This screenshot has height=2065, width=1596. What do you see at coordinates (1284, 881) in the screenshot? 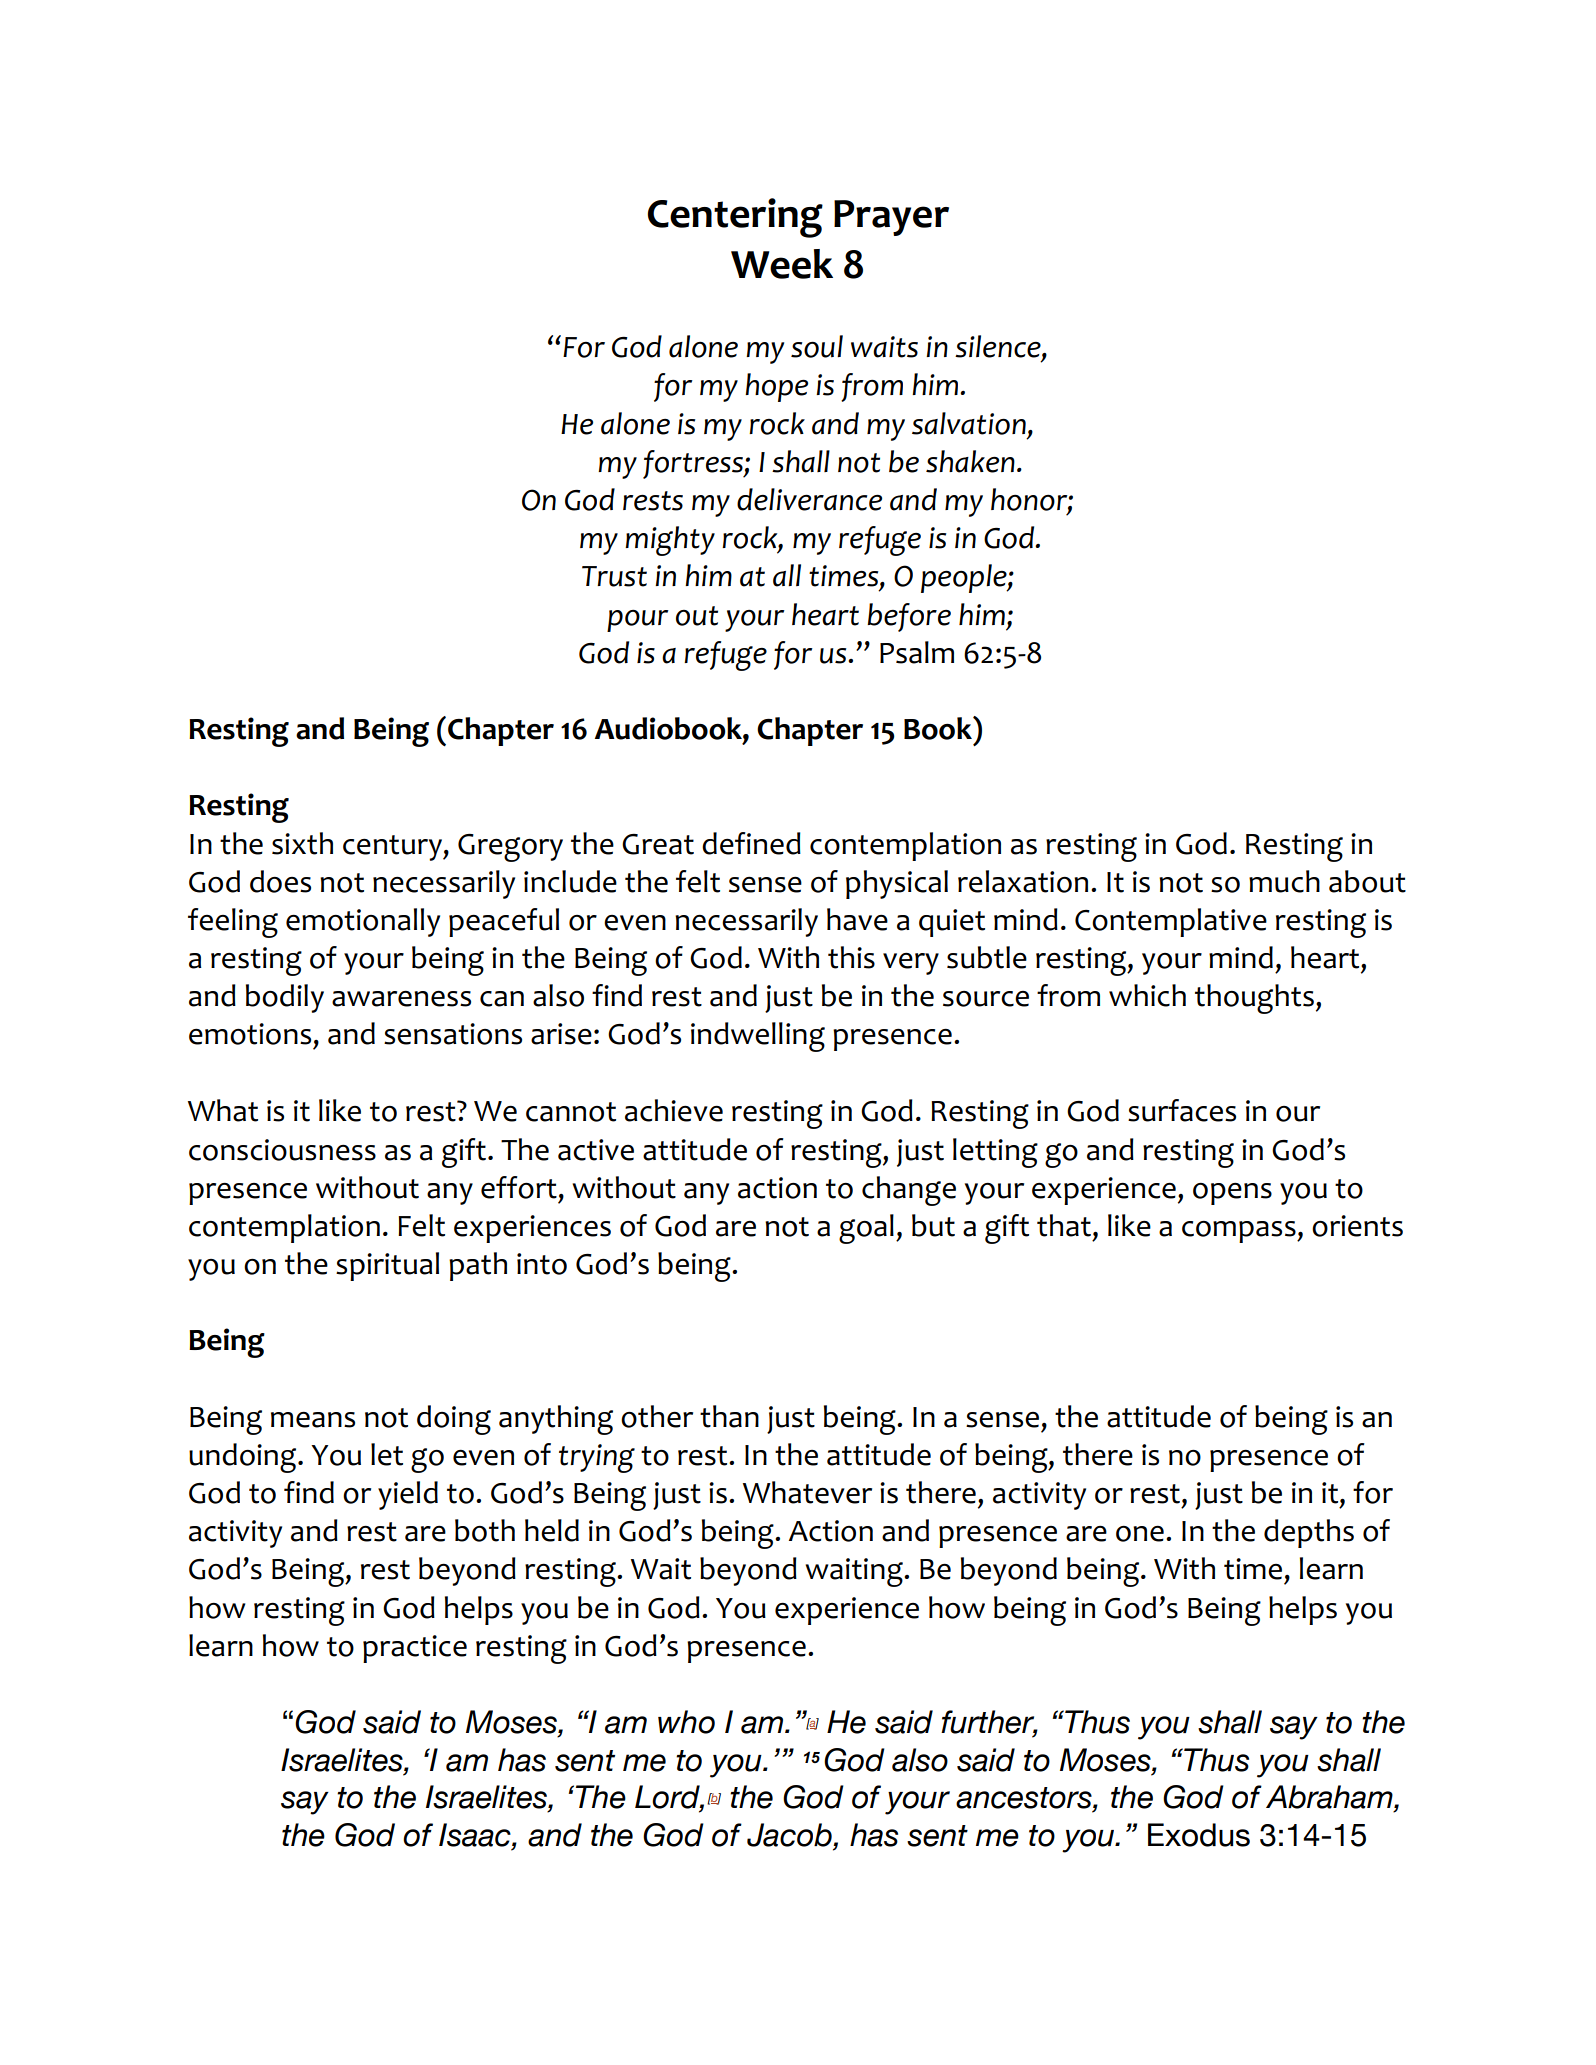
I see `much` at bounding box center [1284, 881].
